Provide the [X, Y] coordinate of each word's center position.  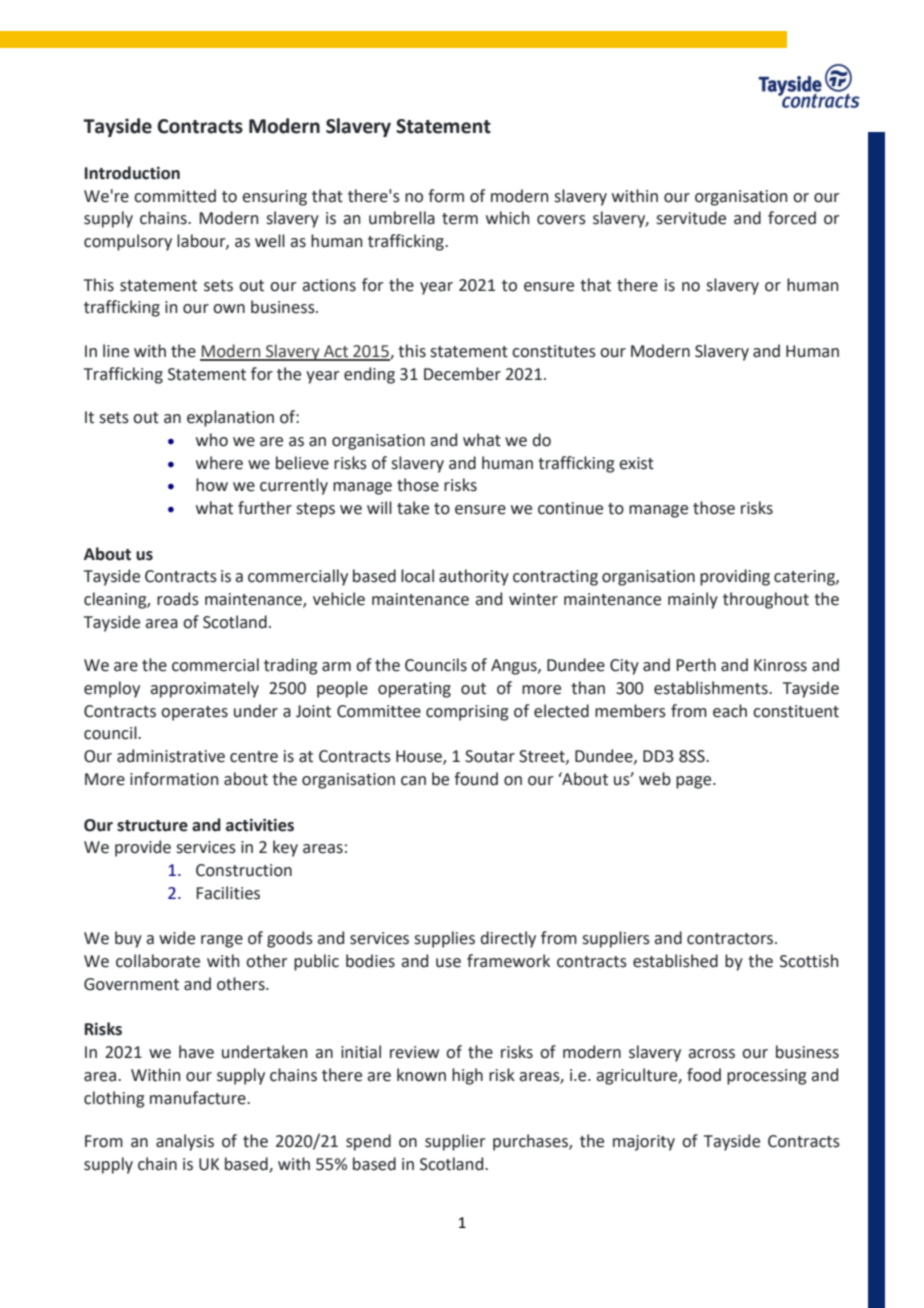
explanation [230, 418]
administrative [171, 756]
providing [735, 577]
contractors [731, 939]
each [730, 711]
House [420, 757]
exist [636, 463]
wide [177, 938]
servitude [691, 218]
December [462, 374]
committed [175, 196]
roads [178, 599]
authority [474, 577]
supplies [444, 939]
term [460, 219]
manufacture [199, 1098]
